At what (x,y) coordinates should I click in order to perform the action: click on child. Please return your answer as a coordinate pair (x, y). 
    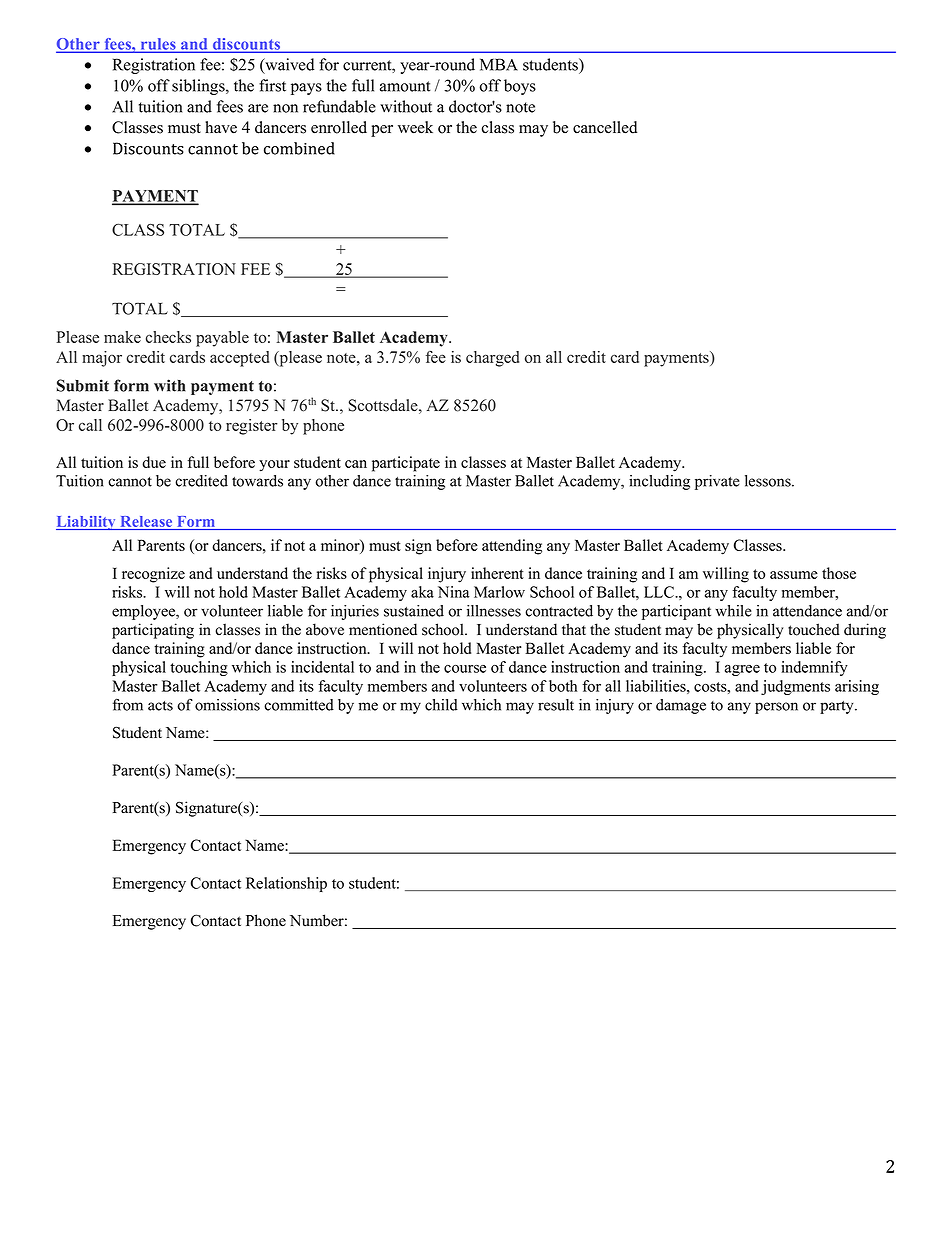
    Looking at the image, I should click on (441, 705).
